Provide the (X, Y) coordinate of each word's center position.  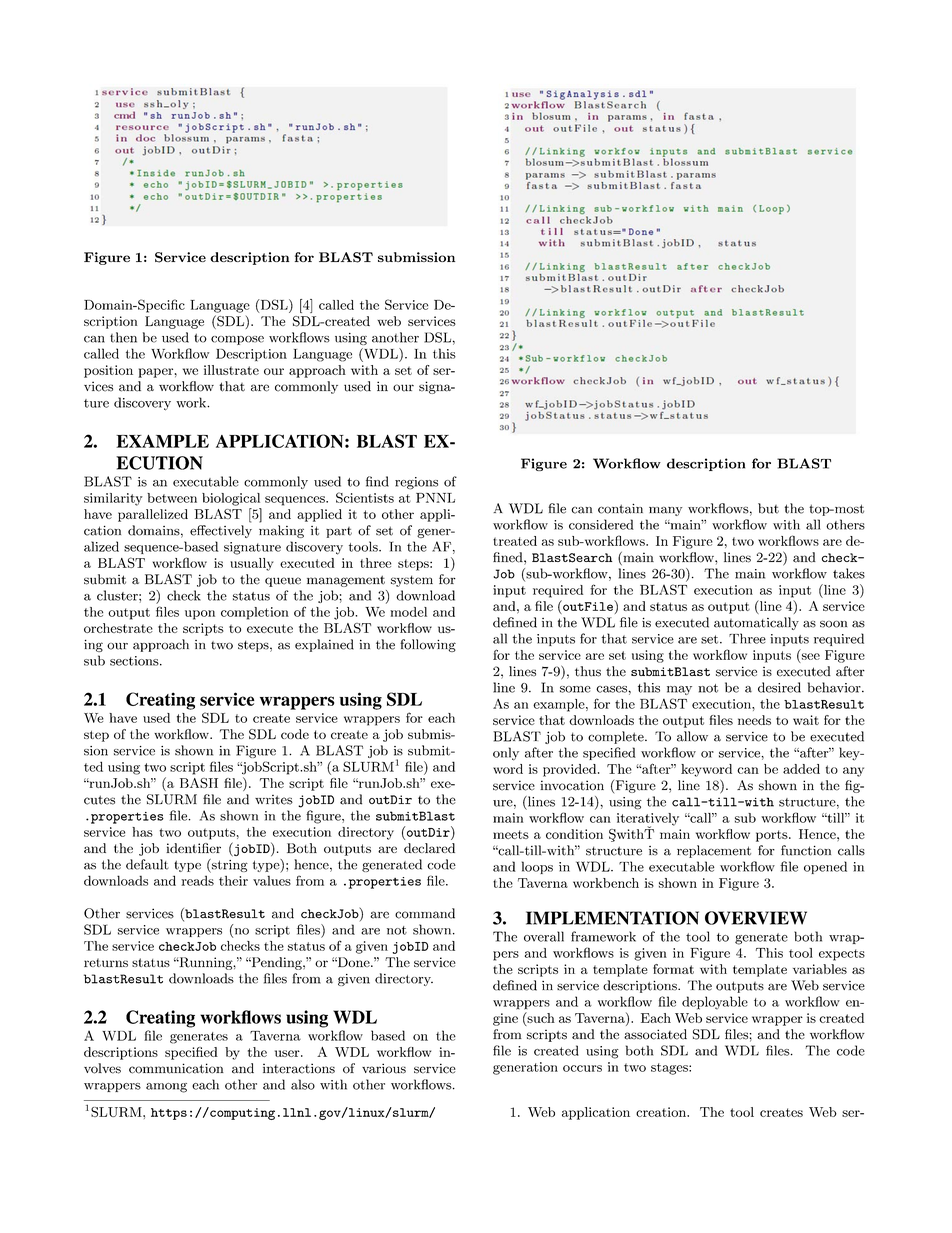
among (166, 1088)
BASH (199, 783)
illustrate (231, 370)
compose (237, 340)
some (575, 689)
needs (754, 720)
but (768, 508)
